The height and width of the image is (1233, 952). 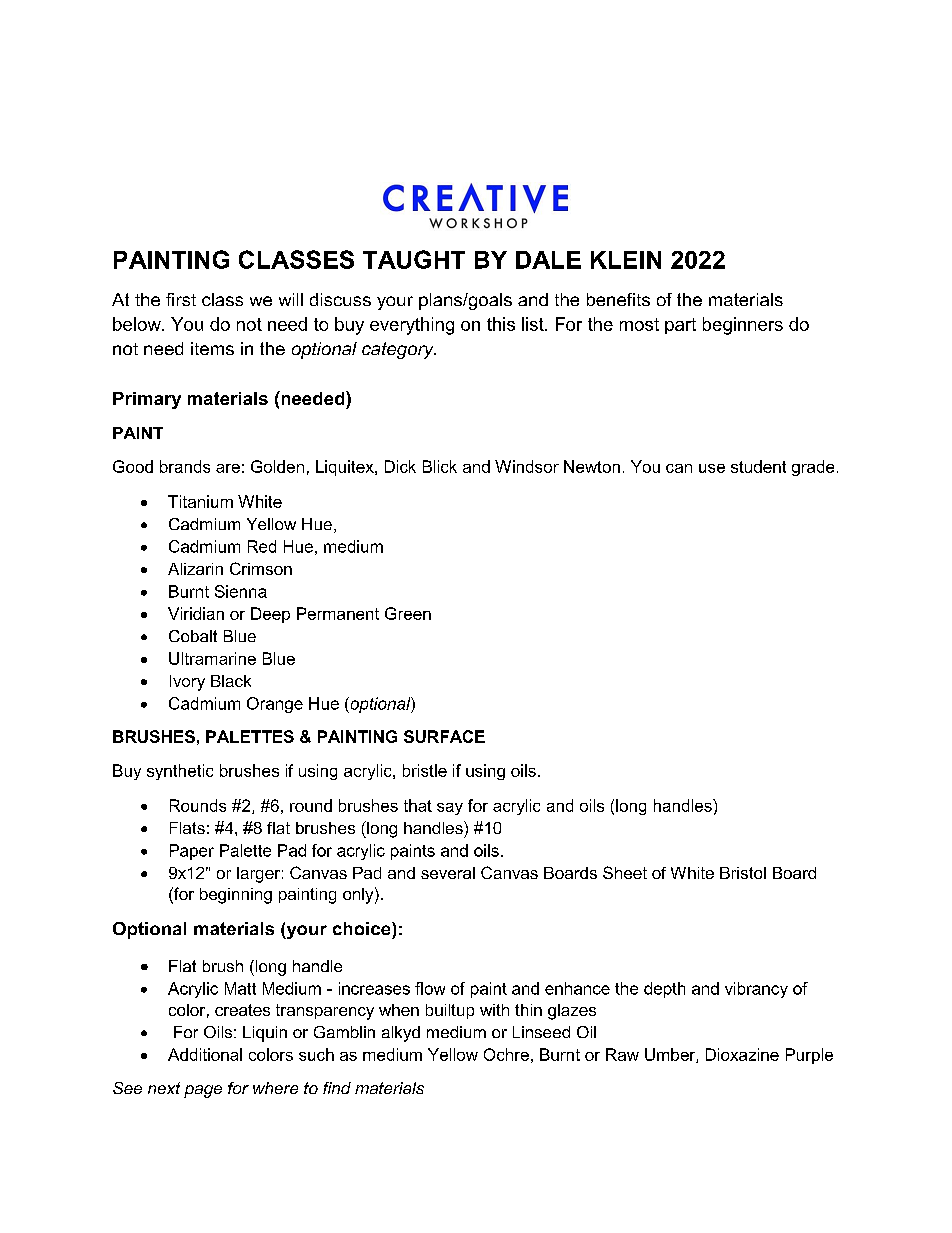 I want to click on this, so click(x=501, y=324).
